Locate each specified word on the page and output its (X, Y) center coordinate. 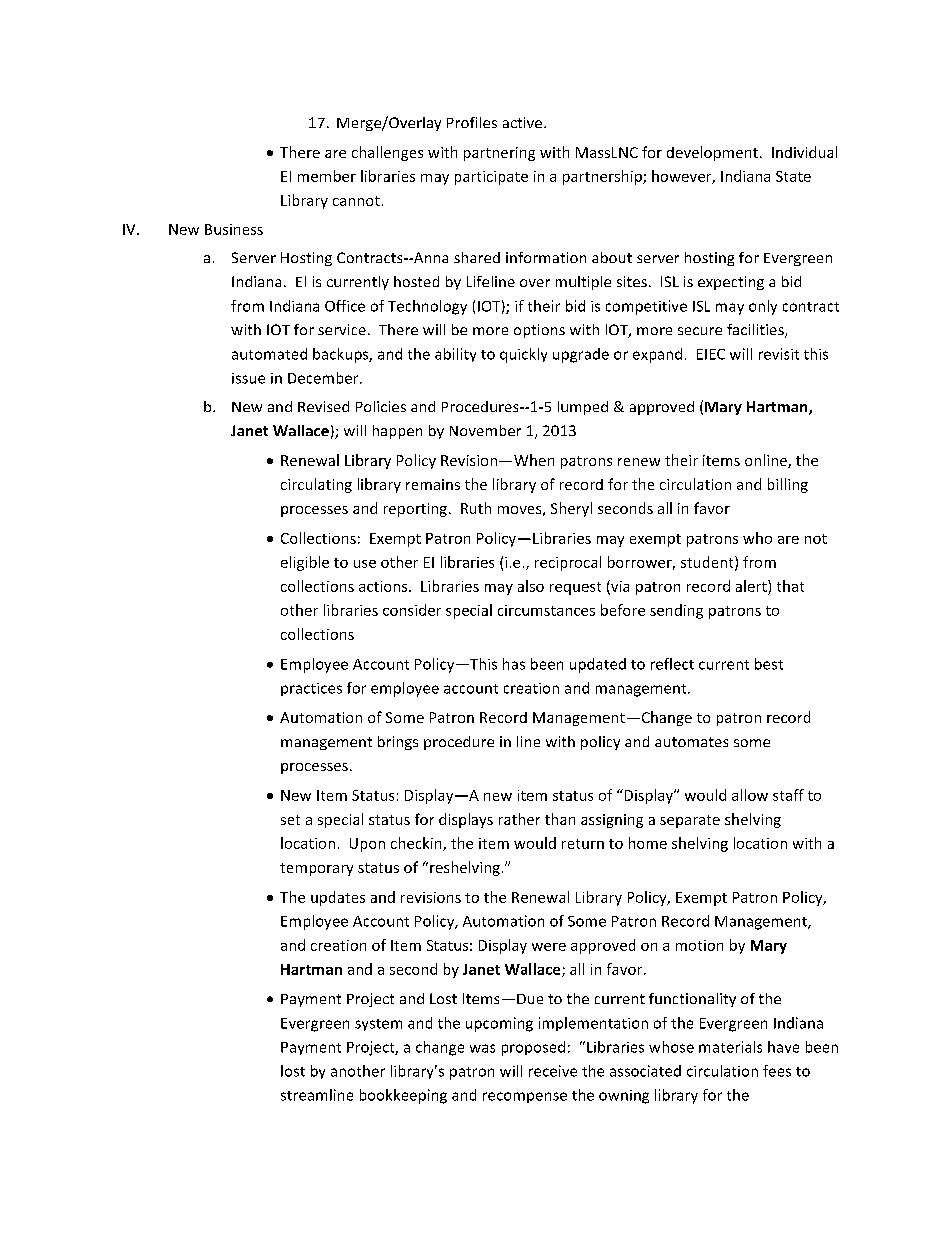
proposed (533, 1048)
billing (788, 485)
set (290, 820)
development (712, 153)
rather (519, 819)
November (485, 430)
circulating (316, 485)
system (378, 1025)
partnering (499, 154)
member (327, 176)
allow (750, 795)
